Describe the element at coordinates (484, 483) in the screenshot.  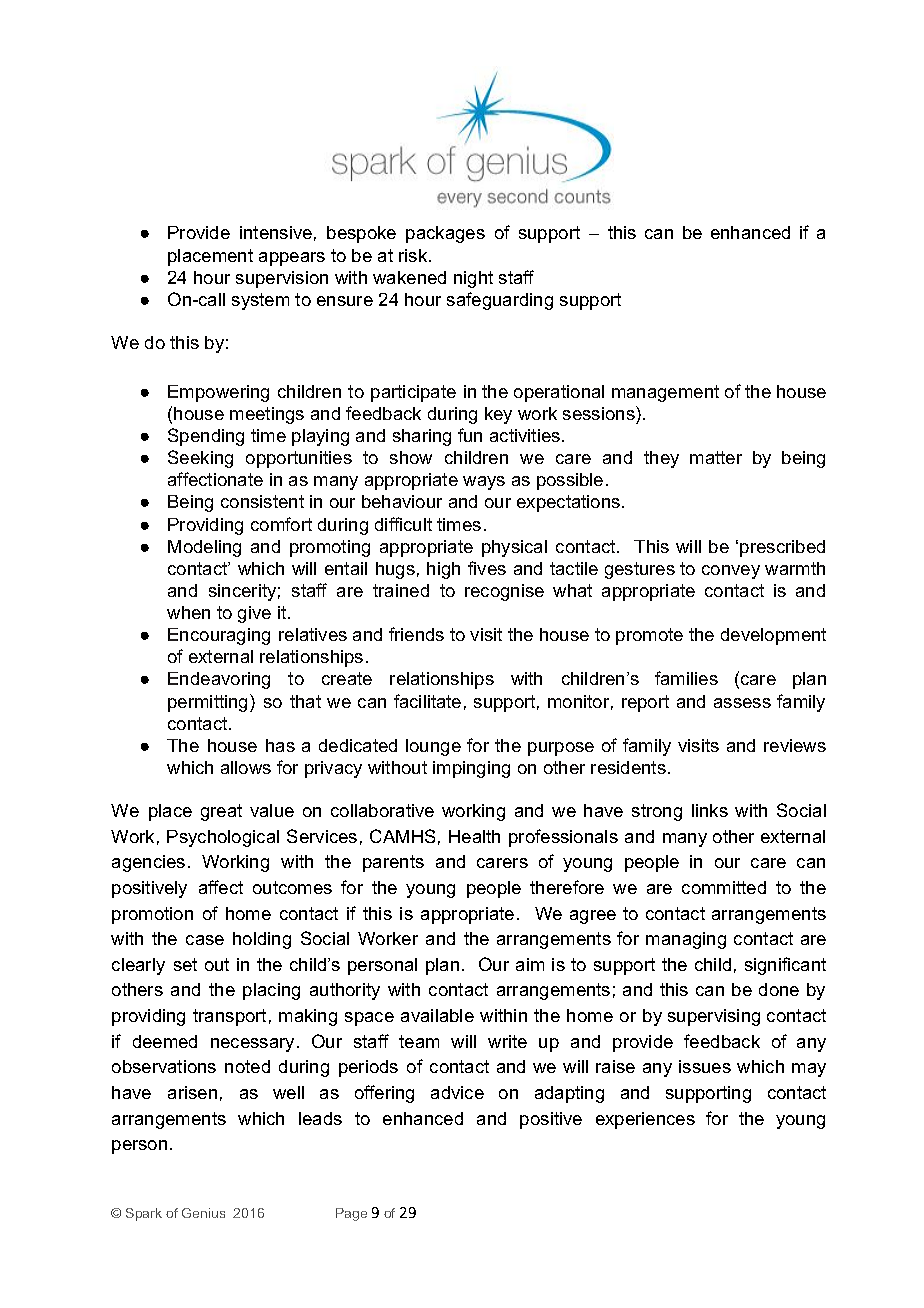
I see `ways` at that location.
